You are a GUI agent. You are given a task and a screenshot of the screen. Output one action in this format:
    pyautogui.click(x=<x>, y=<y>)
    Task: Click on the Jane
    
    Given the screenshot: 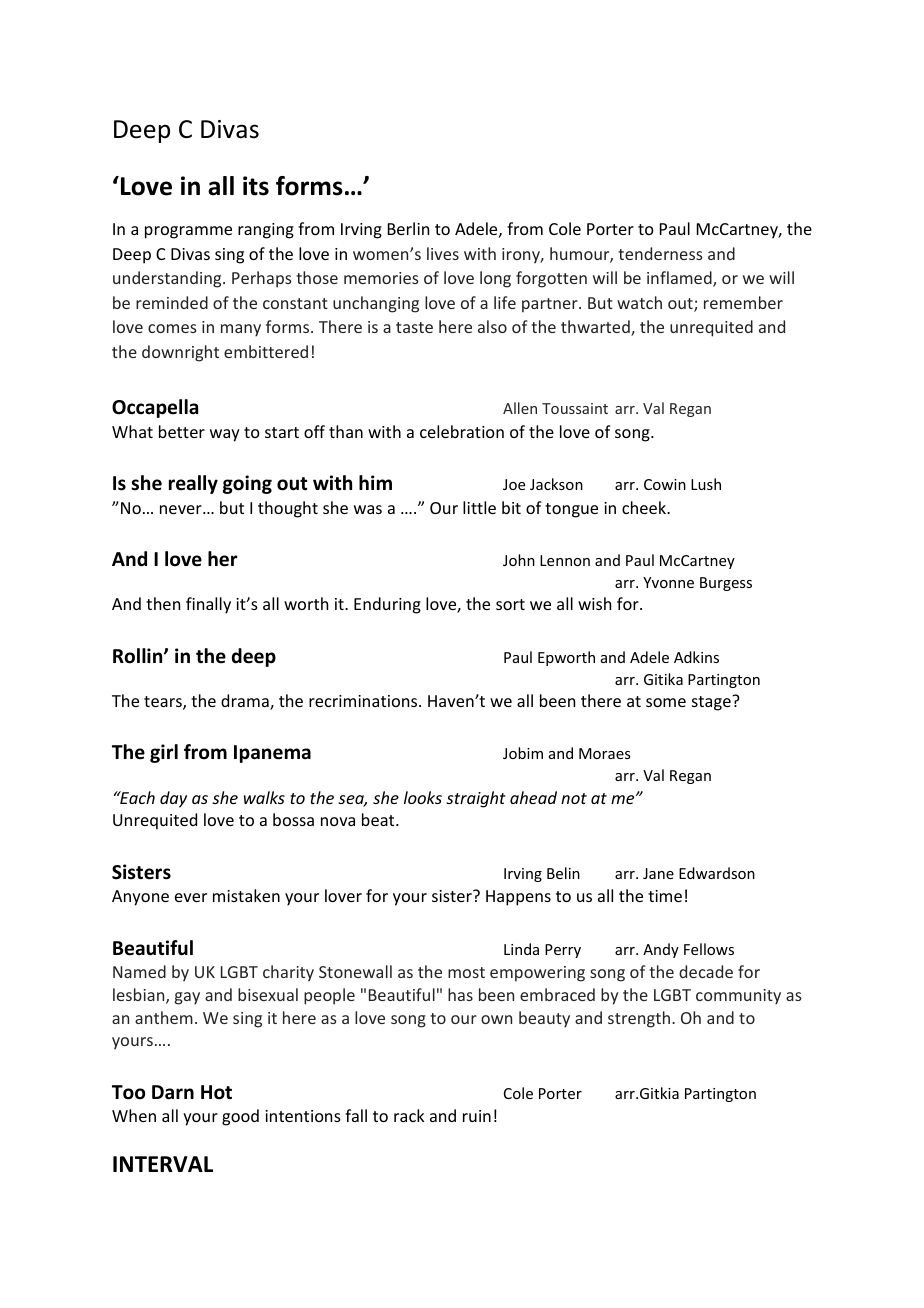 What is the action you would take?
    pyautogui.click(x=658, y=873)
